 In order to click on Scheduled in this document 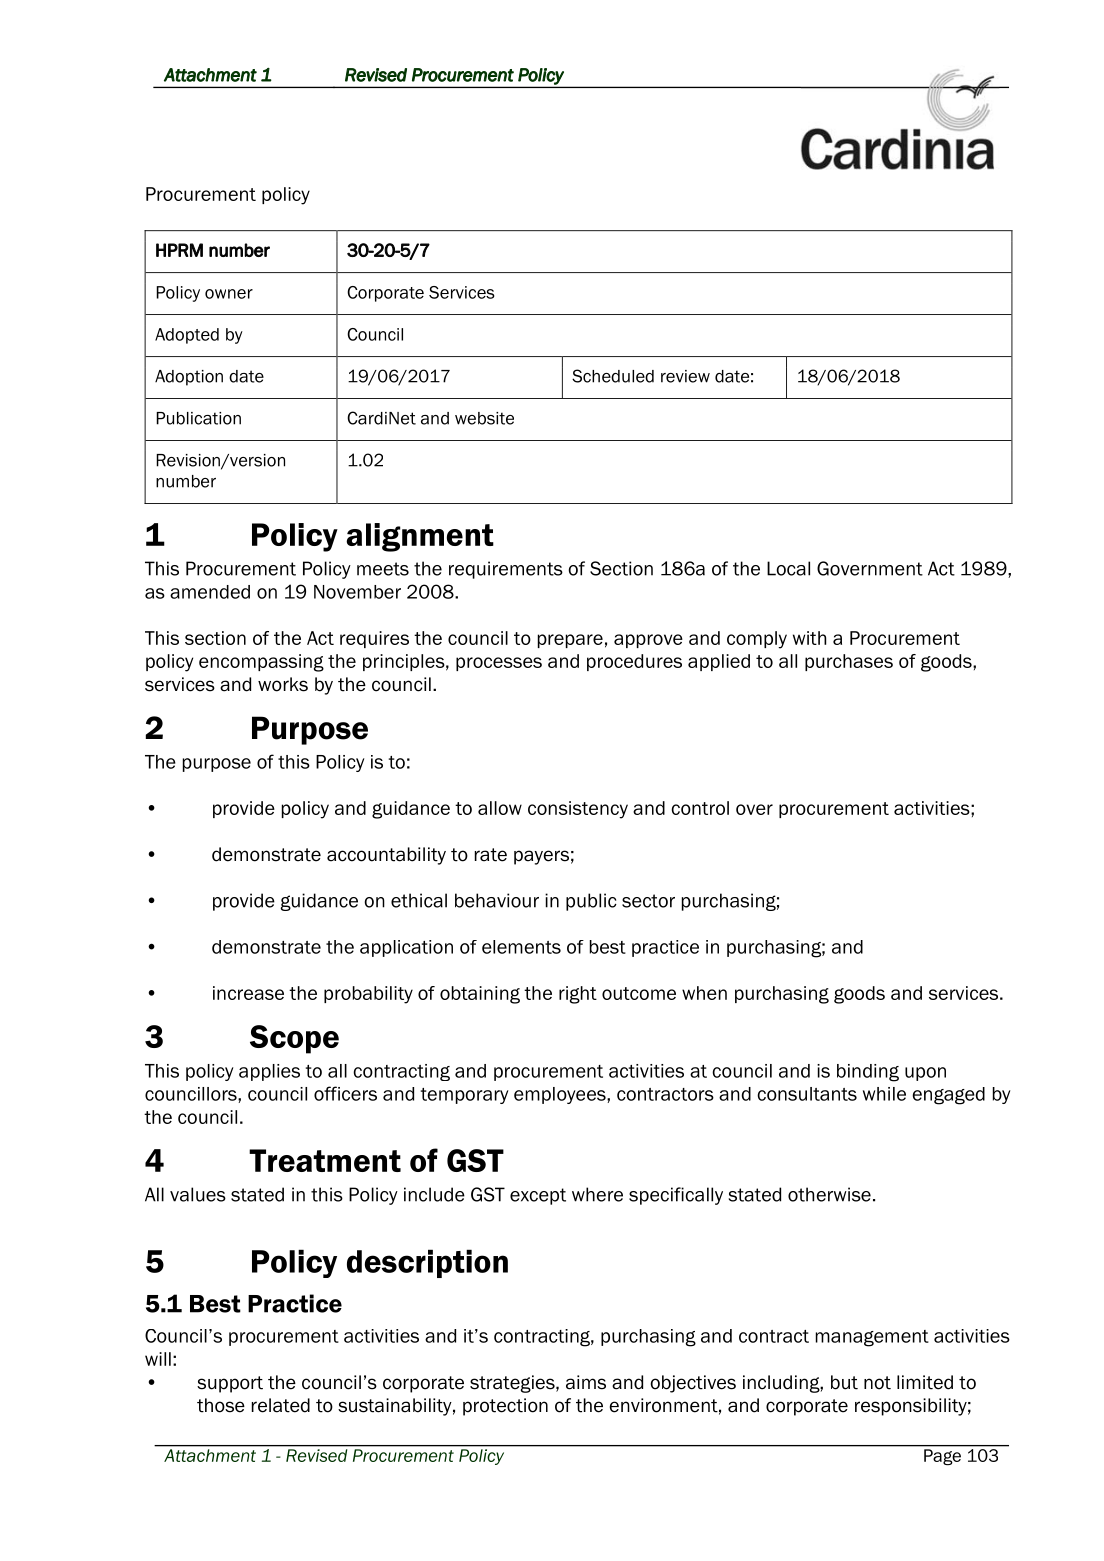, I will do `click(613, 376)`.
